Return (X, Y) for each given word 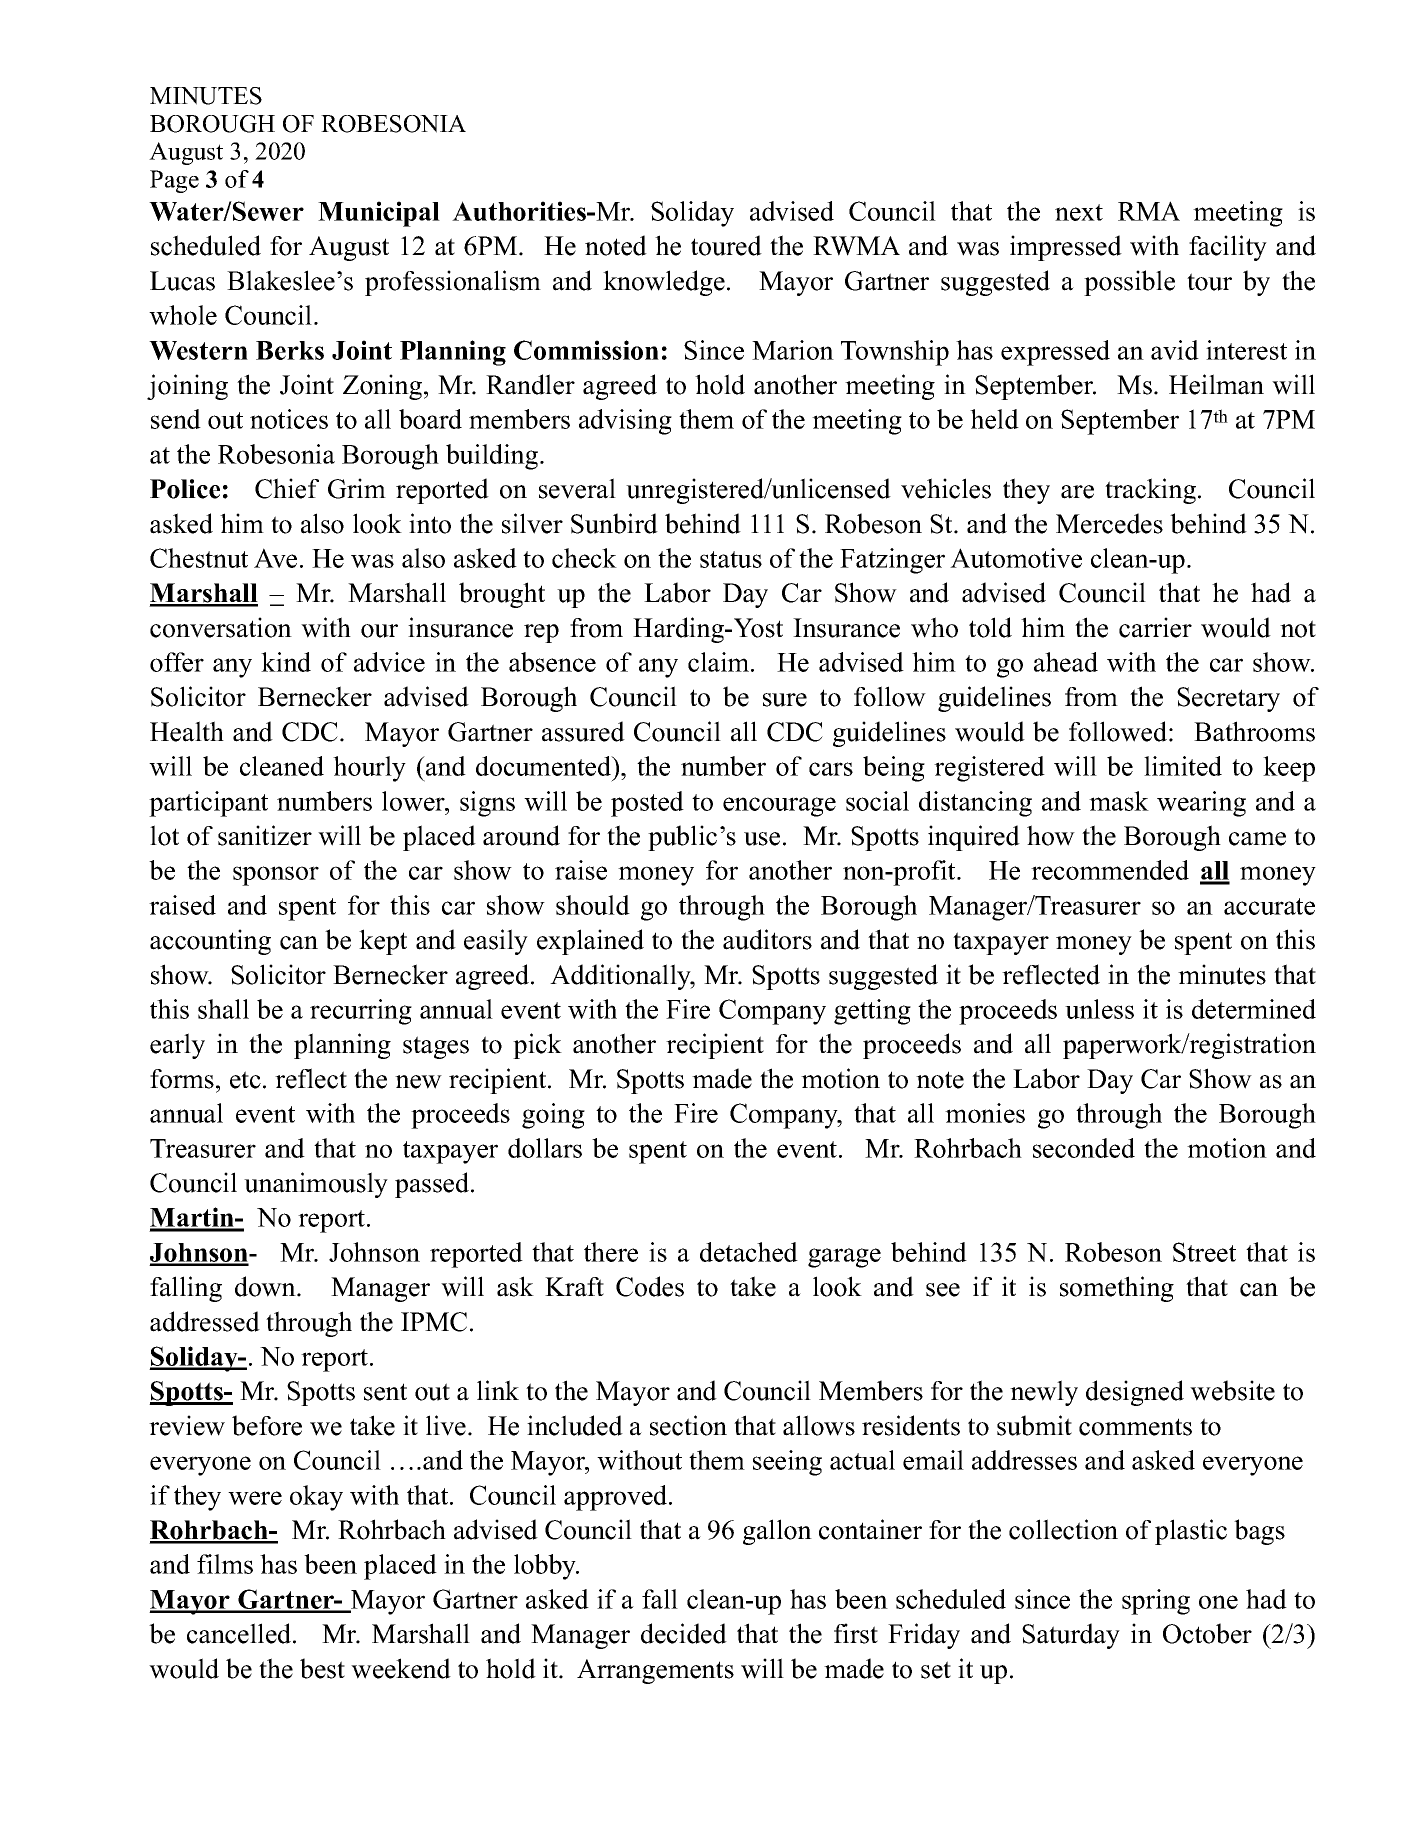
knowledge (664, 283)
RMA (1149, 211)
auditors (767, 939)
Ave (275, 558)
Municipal (379, 214)
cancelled (240, 1633)
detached (749, 1252)
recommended (1110, 870)
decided (684, 1633)
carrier (1155, 627)
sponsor (276, 876)
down (266, 1286)
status (731, 559)
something (1117, 1289)
